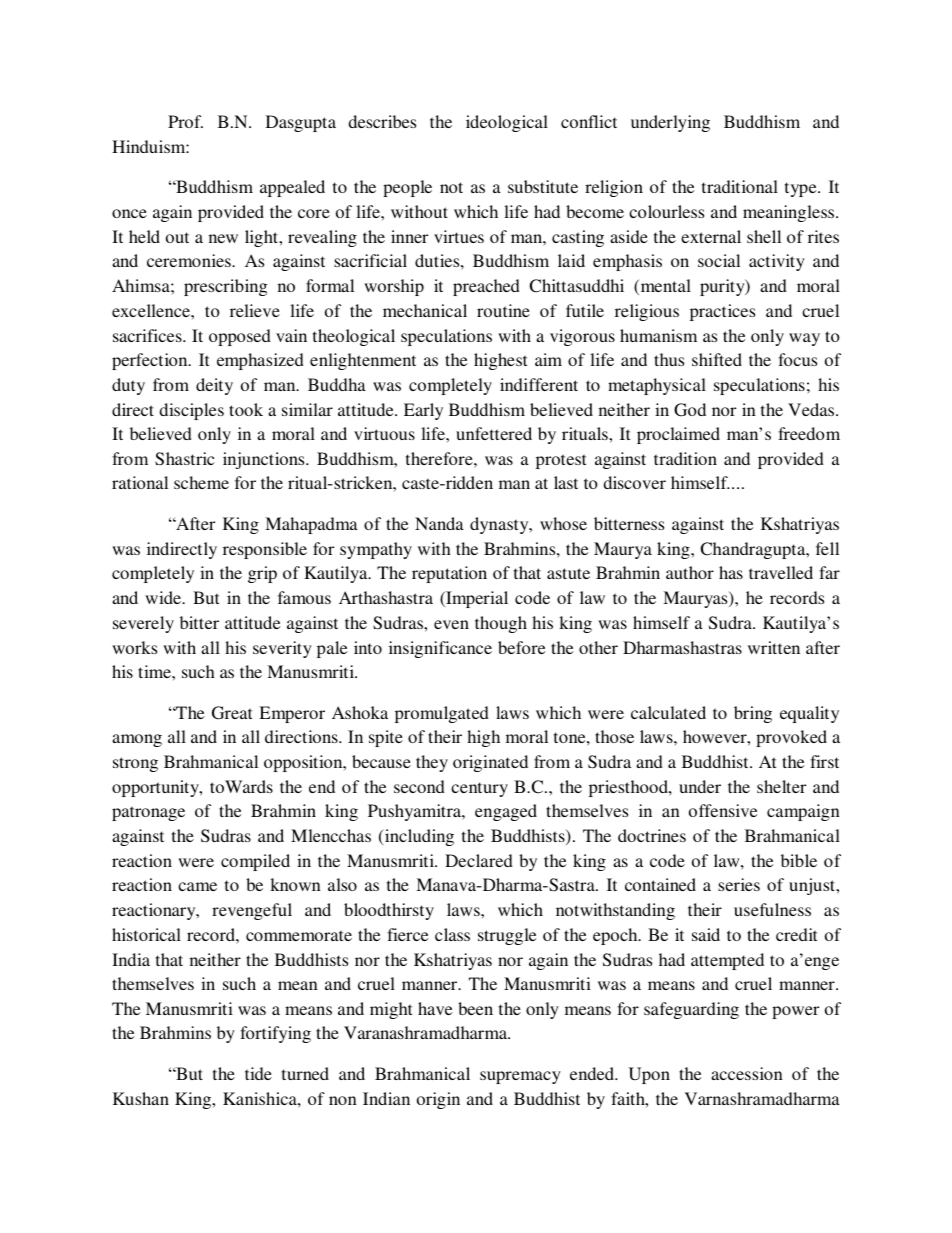  What do you see at coordinates (476, 599) in the document?
I see `Imperial` at bounding box center [476, 599].
